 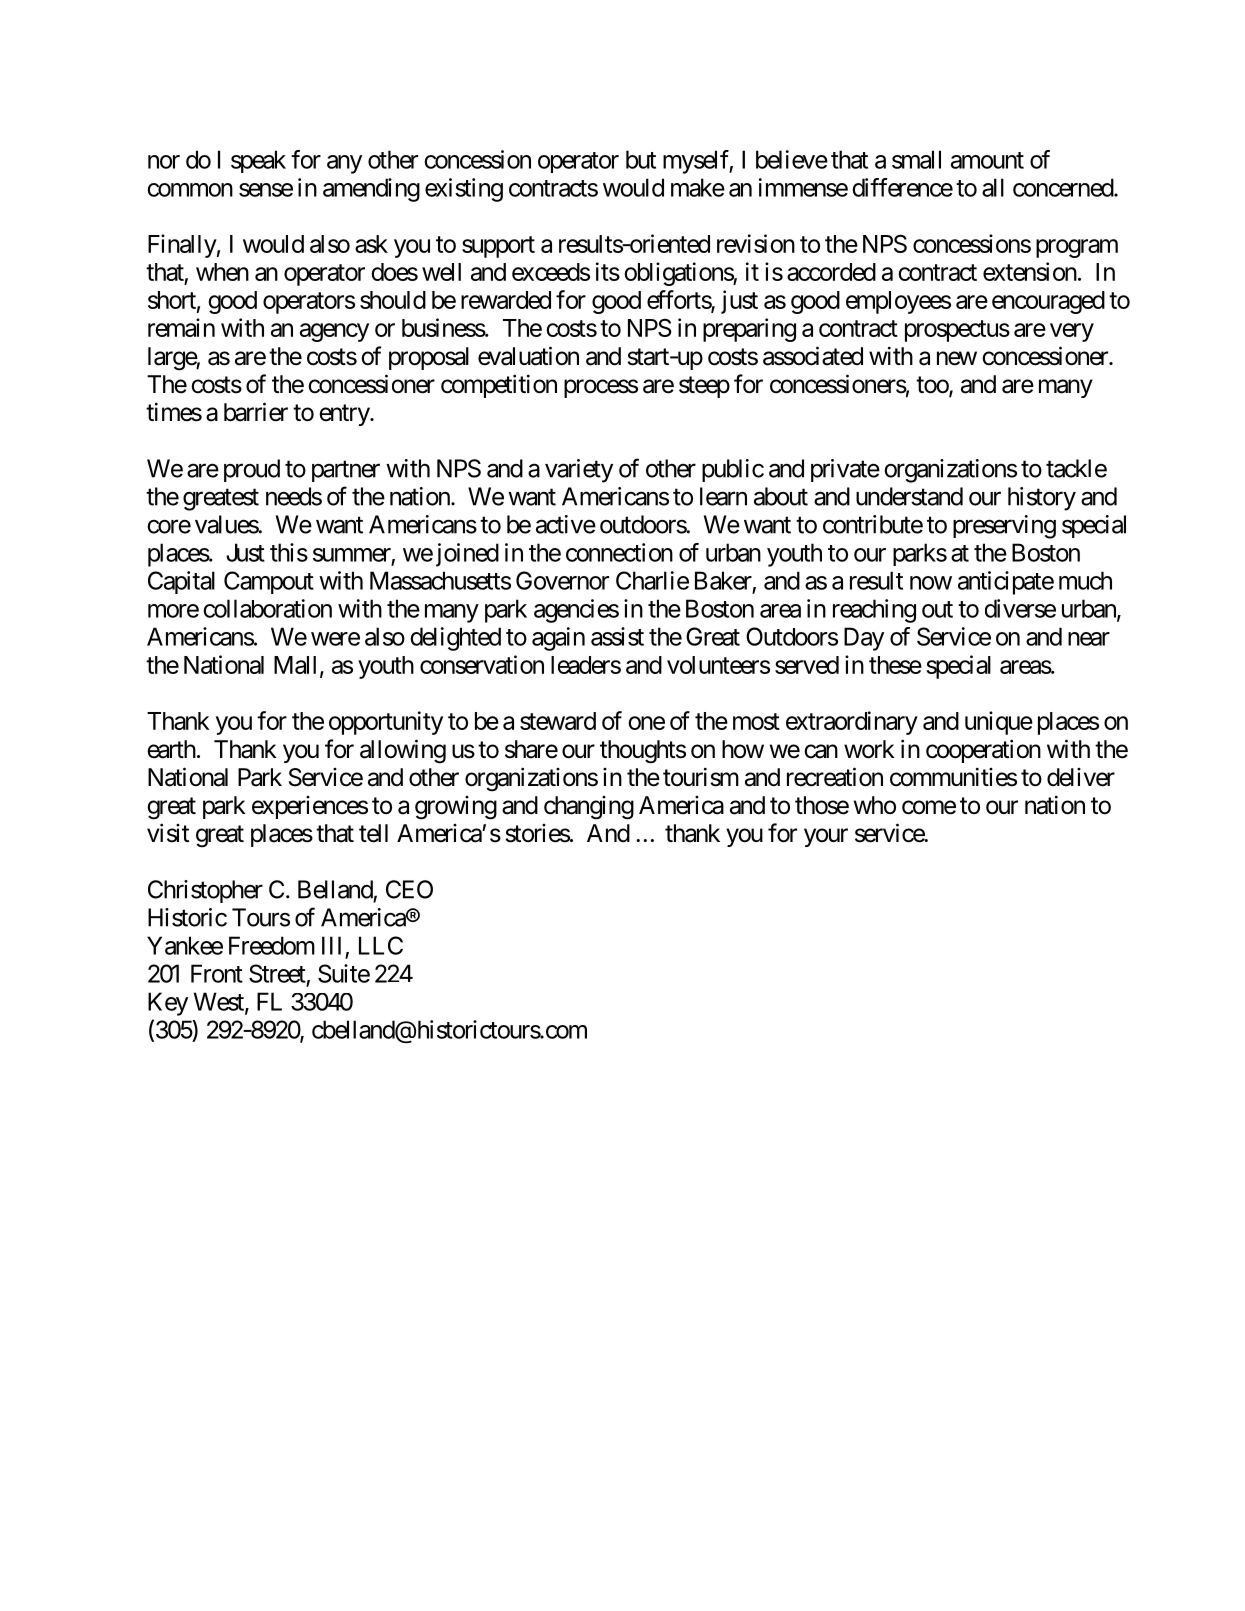 What do you see at coordinates (258, 161) in the screenshot?
I see `speak` at bounding box center [258, 161].
